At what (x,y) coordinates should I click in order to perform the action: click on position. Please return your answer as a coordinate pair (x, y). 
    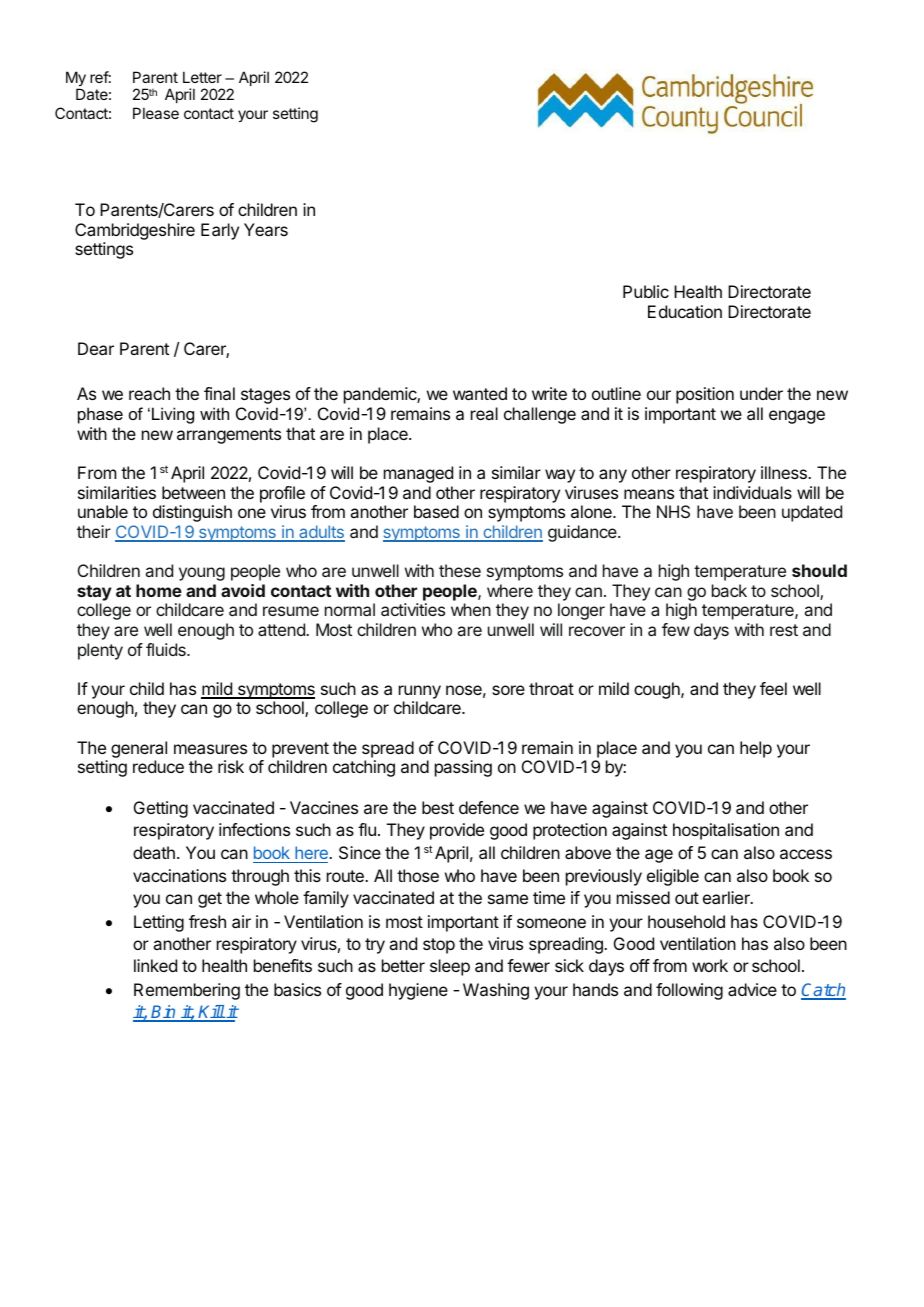
    Looking at the image, I should click on (705, 395).
